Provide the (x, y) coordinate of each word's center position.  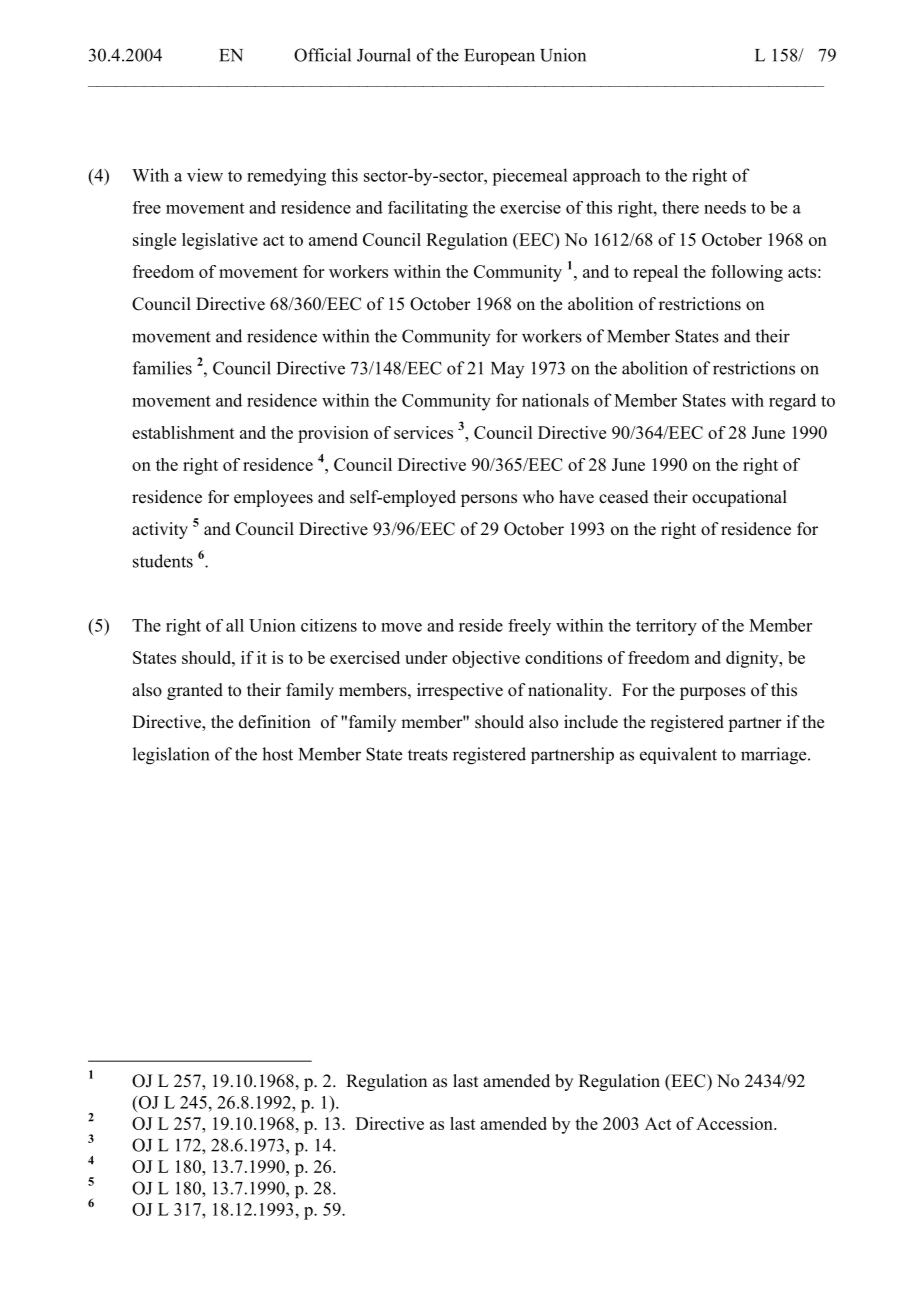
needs (725, 207)
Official (322, 55)
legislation (171, 756)
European (499, 57)
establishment (183, 432)
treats (428, 755)
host (277, 754)
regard (792, 402)
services (423, 432)
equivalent (678, 755)
